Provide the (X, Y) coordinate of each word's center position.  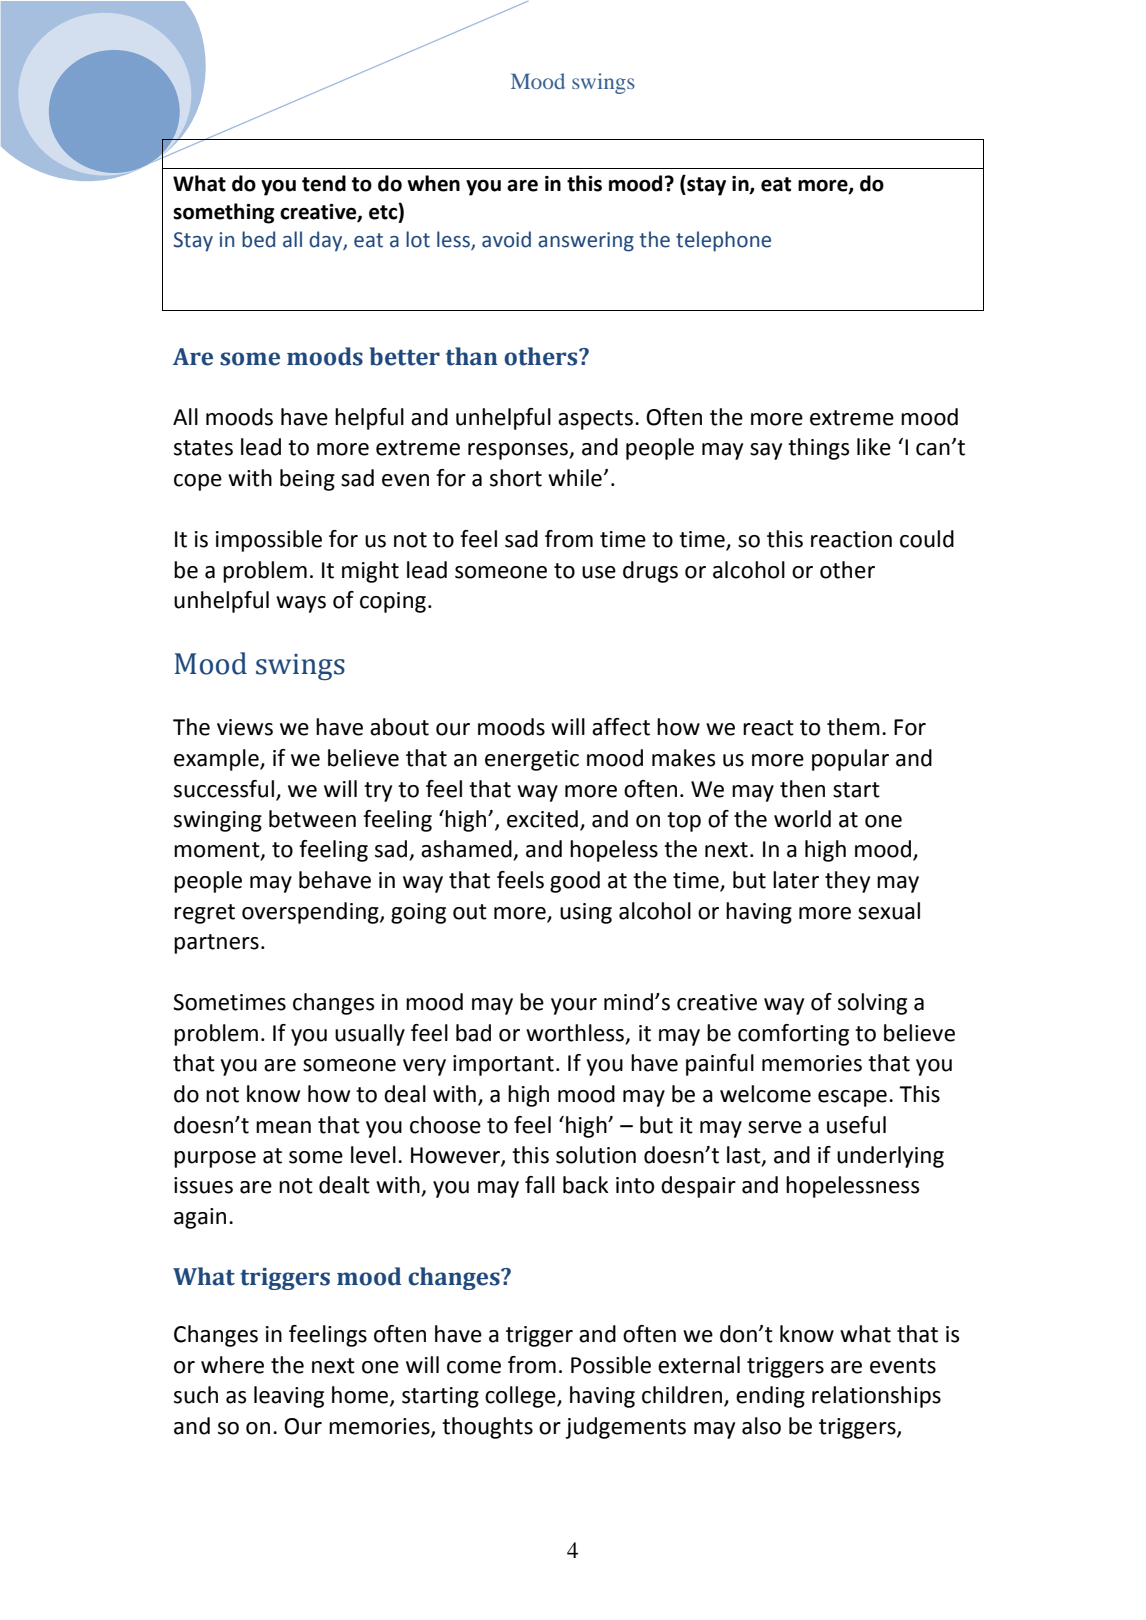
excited (542, 819)
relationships (876, 1397)
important (503, 1065)
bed (258, 239)
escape (852, 1098)
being (307, 480)
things (818, 449)
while (575, 478)
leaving (289, 1397)
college (521, 1397)
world (802, 819)
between (312, 819)
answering (586, 242)
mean (283, 1127)
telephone (723, 241)
